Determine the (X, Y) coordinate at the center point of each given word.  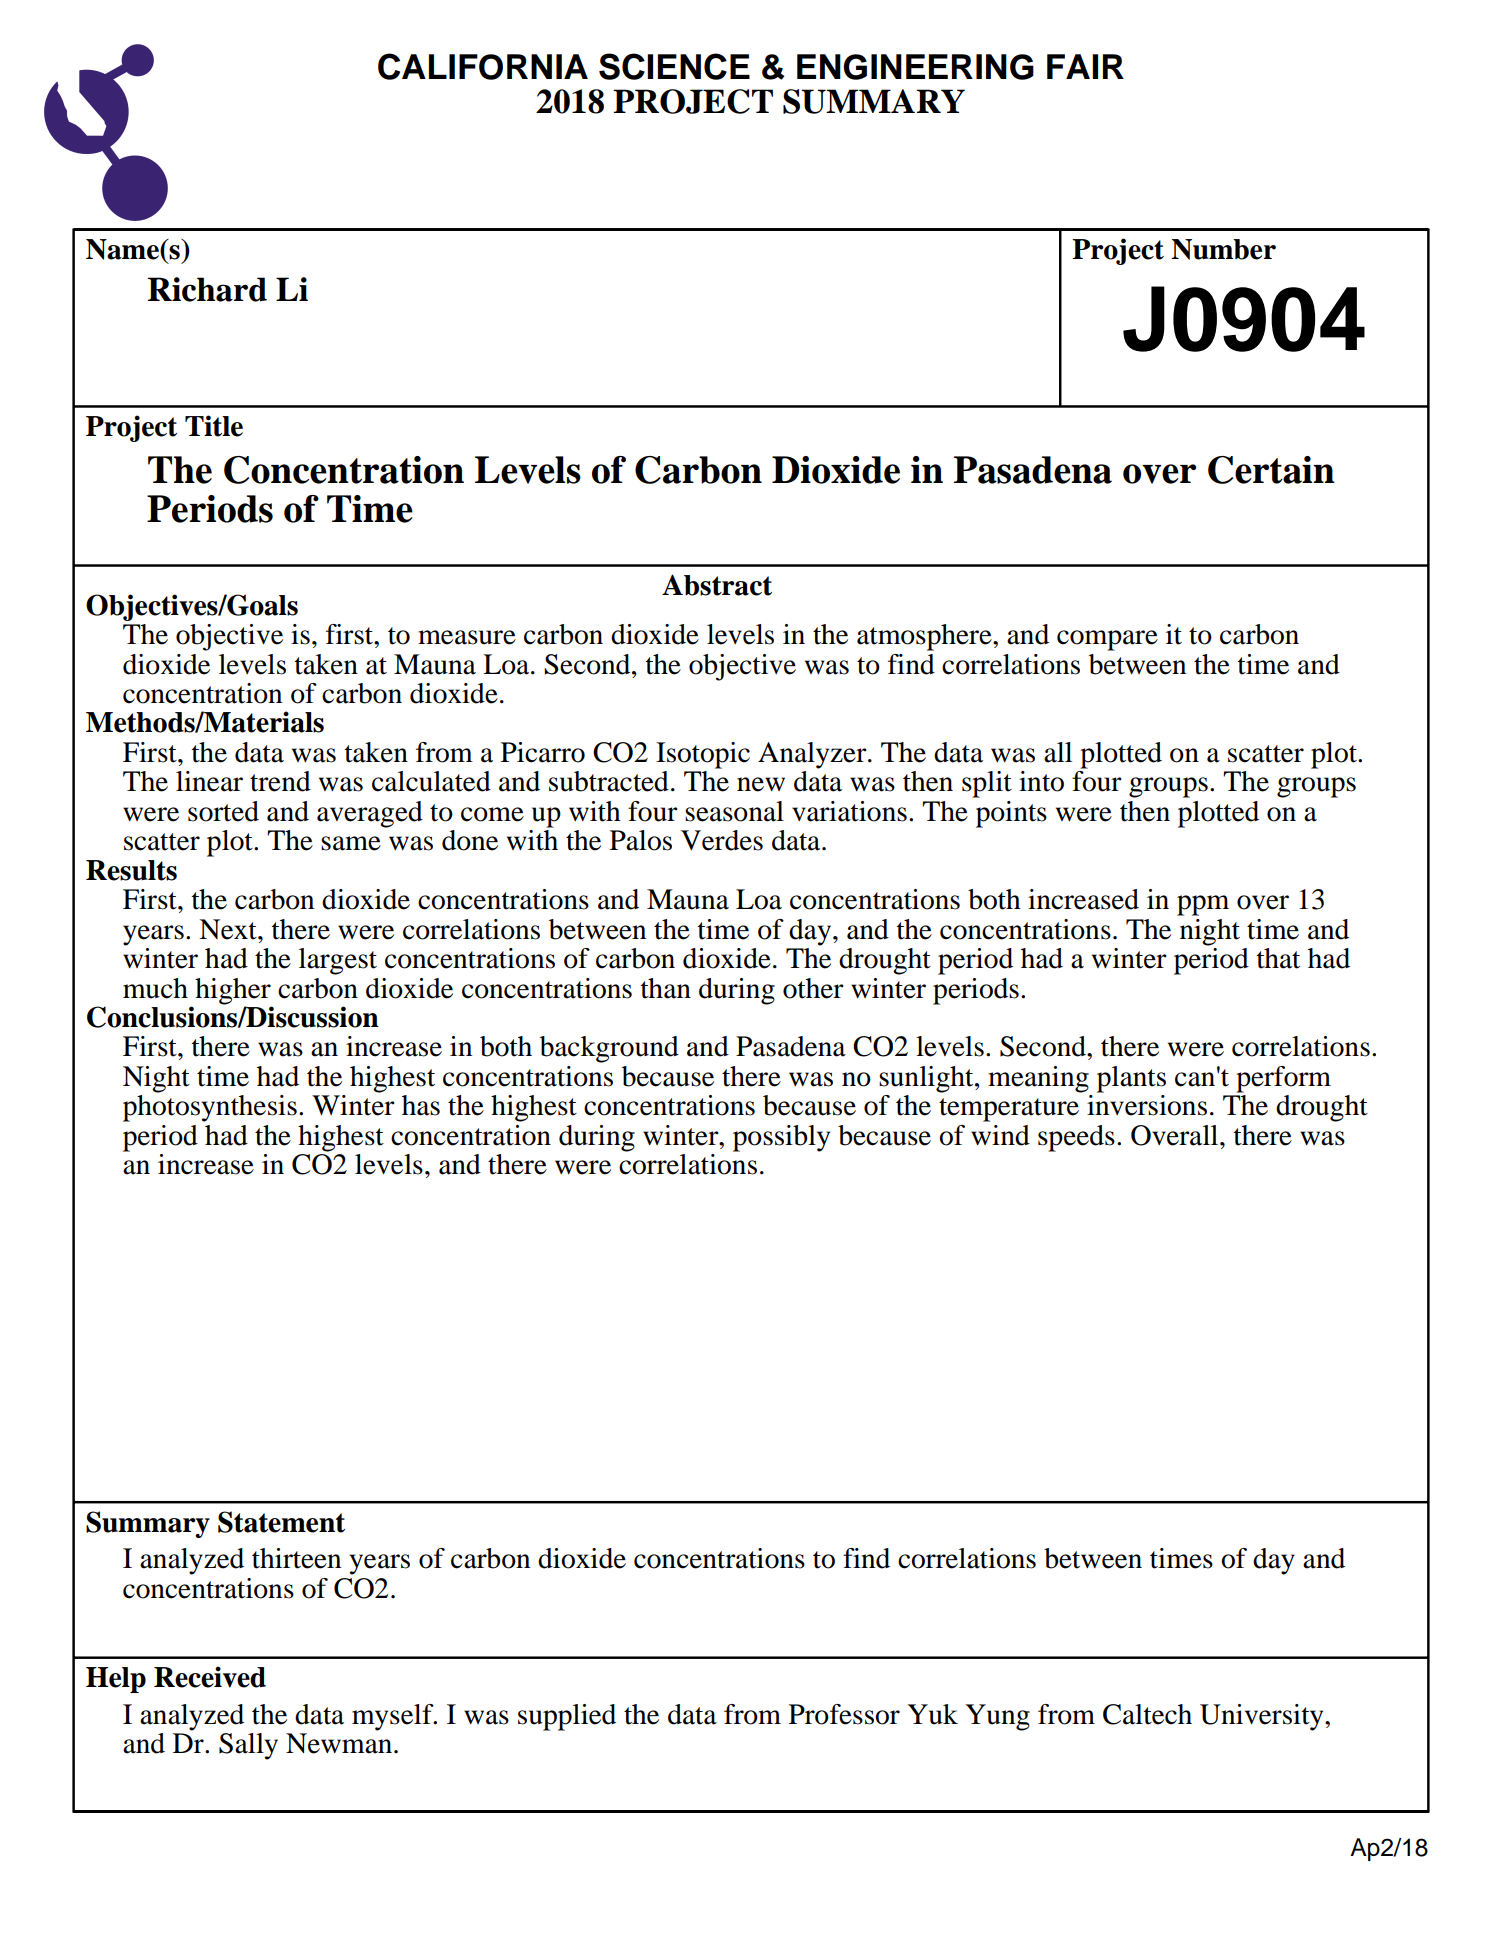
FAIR (1085, 66)
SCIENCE (674, 66)
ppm (1203, 905)
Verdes (722, 840)
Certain (1271, 470)
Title (214, 426)
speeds (1076, 1138)
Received (210, 1677)
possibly (781, 1138)
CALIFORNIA (483, 66)
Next (229, 929)
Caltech (1147, 1714)
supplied (567, 1717)
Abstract (717, 585)
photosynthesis (210, 1108)
